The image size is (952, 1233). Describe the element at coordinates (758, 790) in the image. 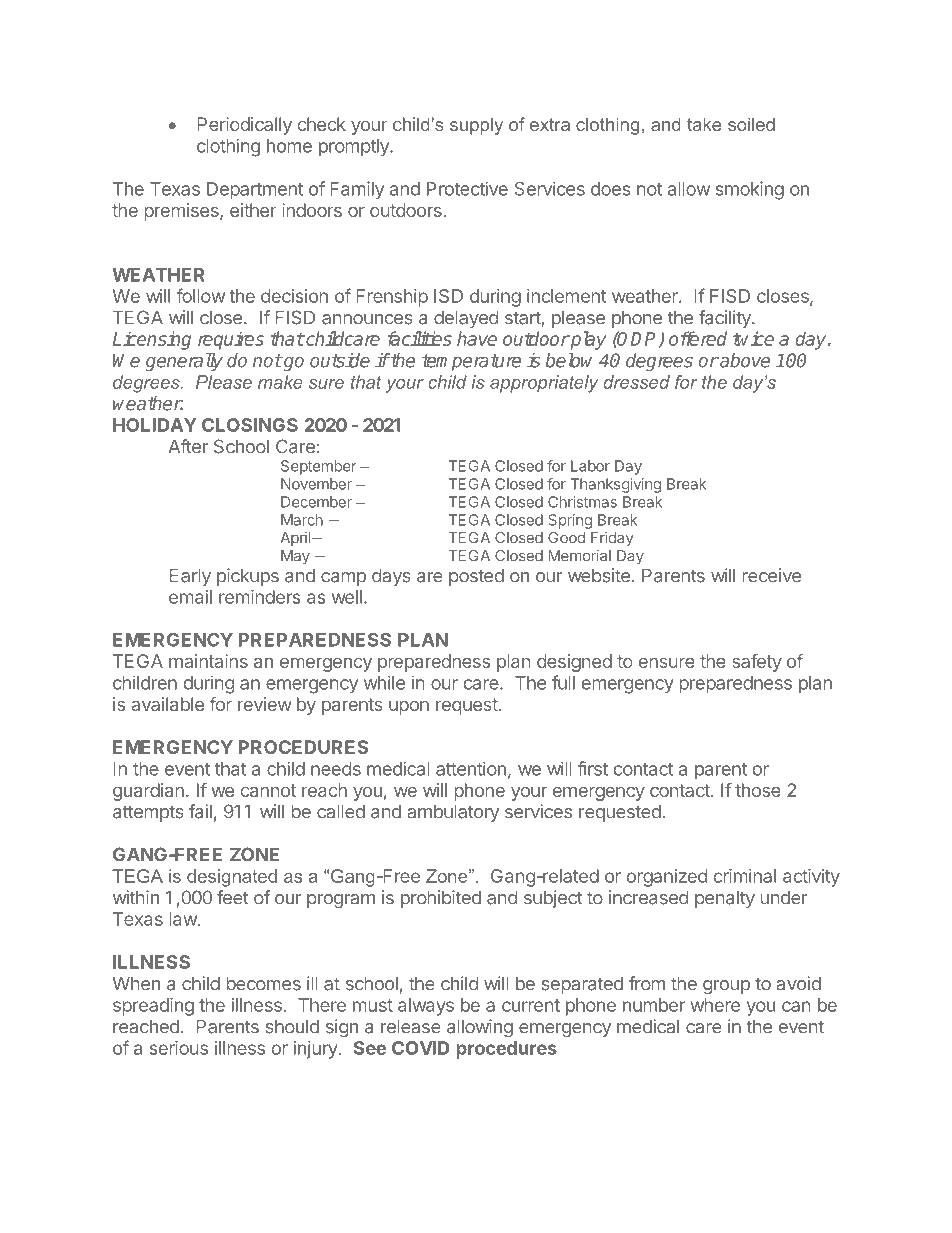

I see `those` at that location.
